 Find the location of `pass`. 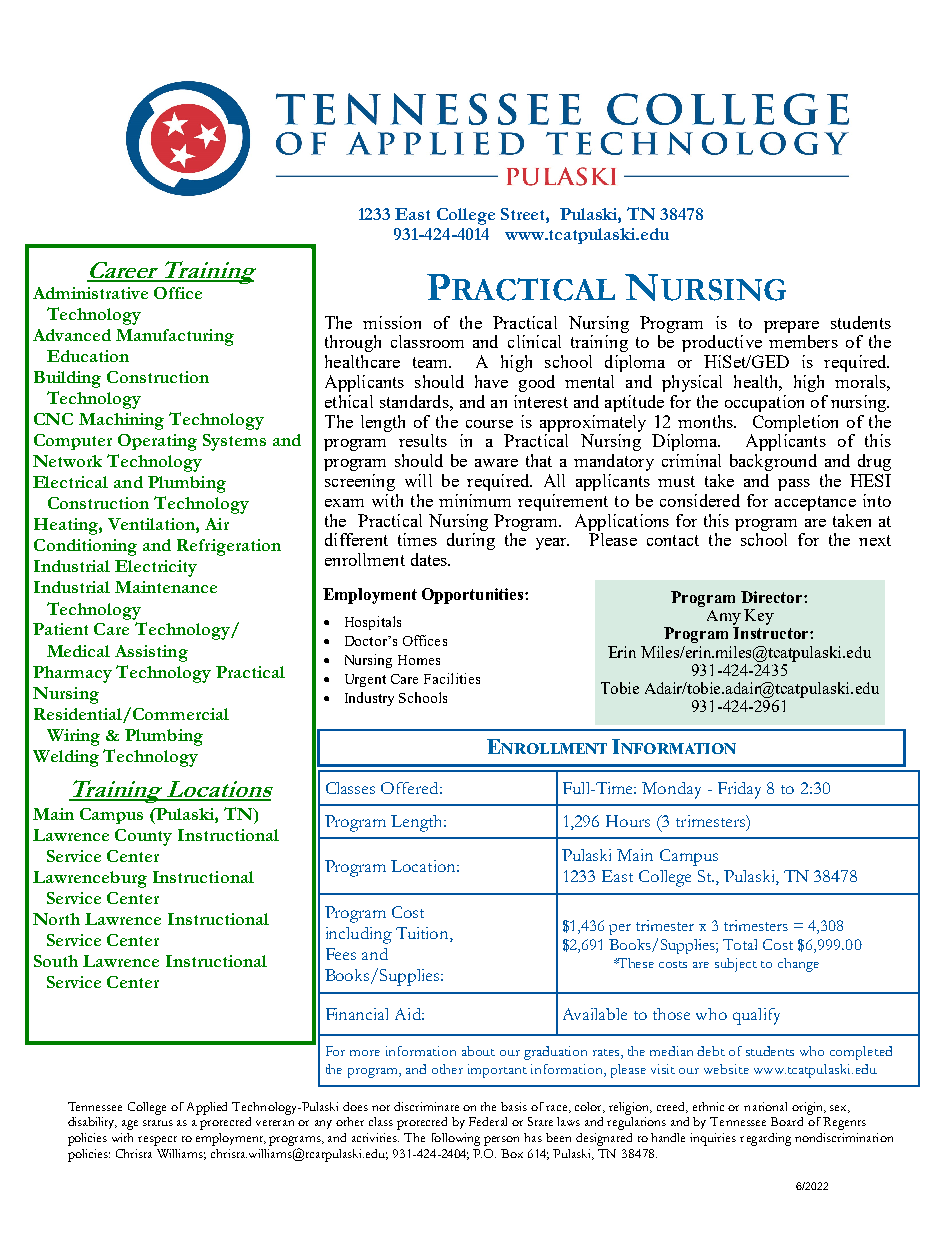

pass is located at coordinates (794, 485).
